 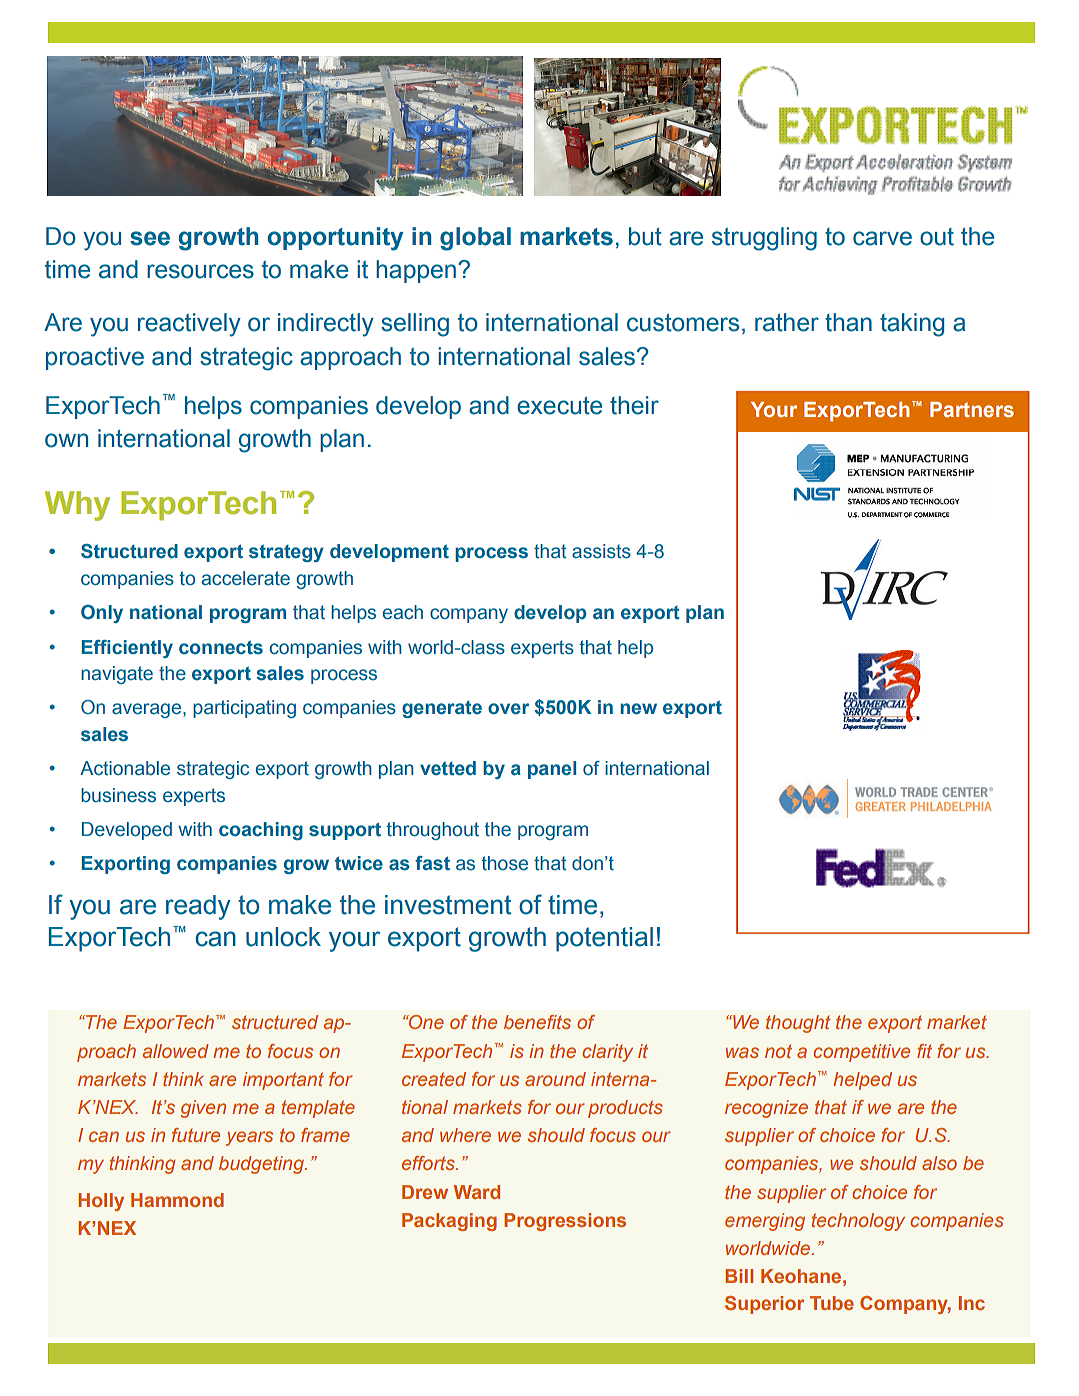 I want to click on resources, so click(x=200, y=271).
